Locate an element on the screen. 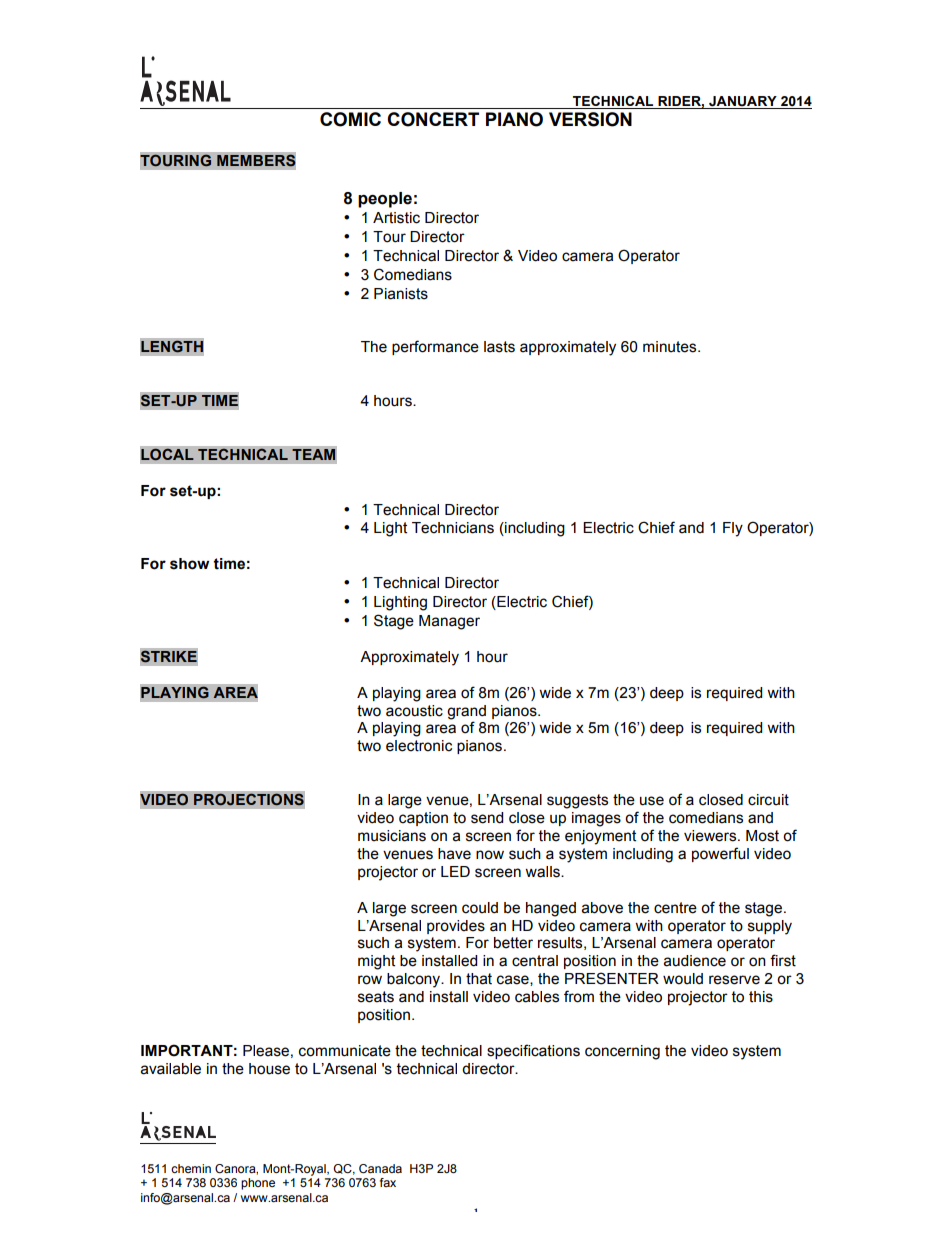 The image size is (952, 1233). STRIKE is located at coordinates (169, 656).
